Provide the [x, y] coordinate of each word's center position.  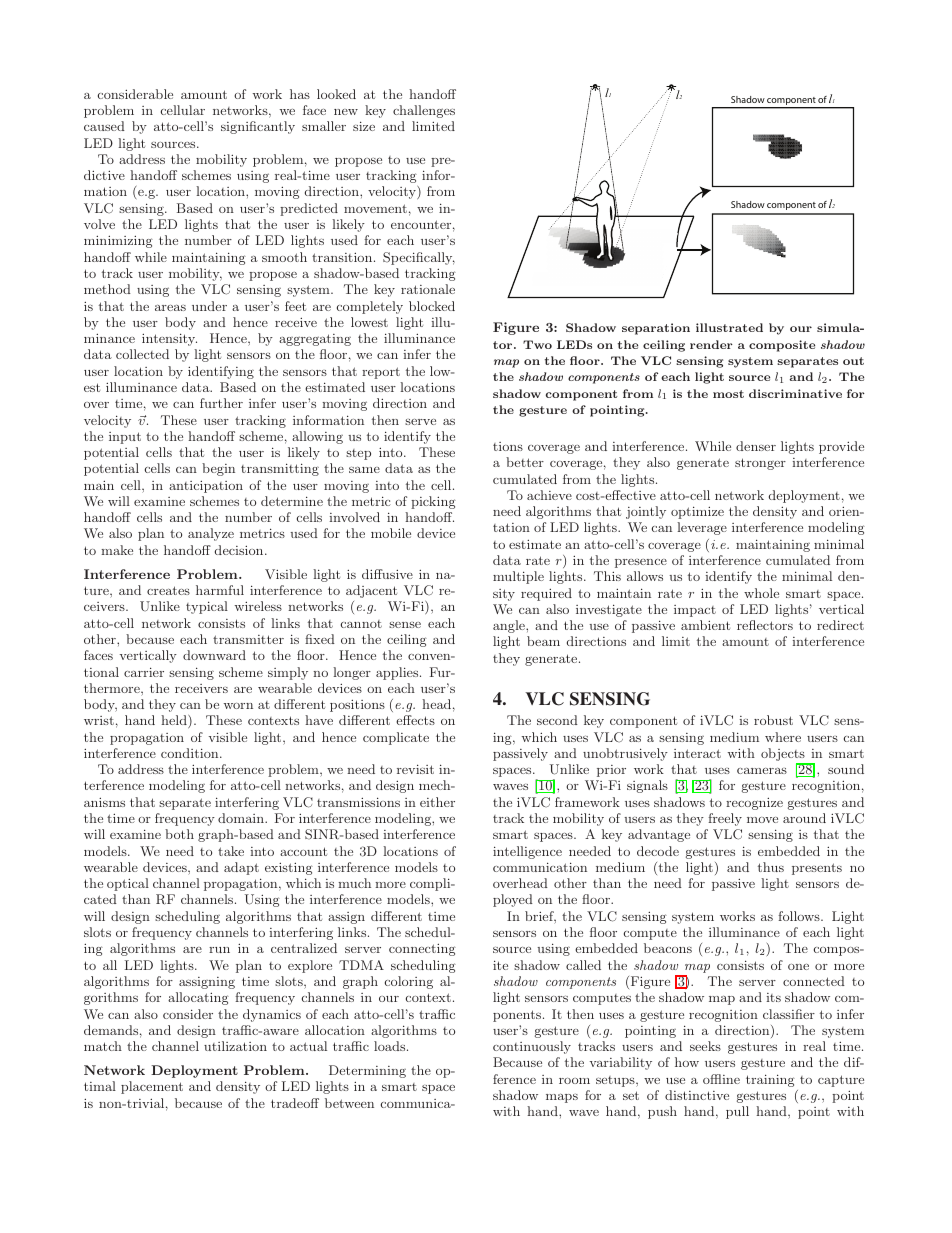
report [381, 373]
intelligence [527, 852]
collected [142, 354]
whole [761, 593]
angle [510, 626]
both [179, 834]
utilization [235, 1046]
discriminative [795, 393]
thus [771, 867]
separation [656, 329]
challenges [424, 111]
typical [207, 607]
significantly [258, 127]
